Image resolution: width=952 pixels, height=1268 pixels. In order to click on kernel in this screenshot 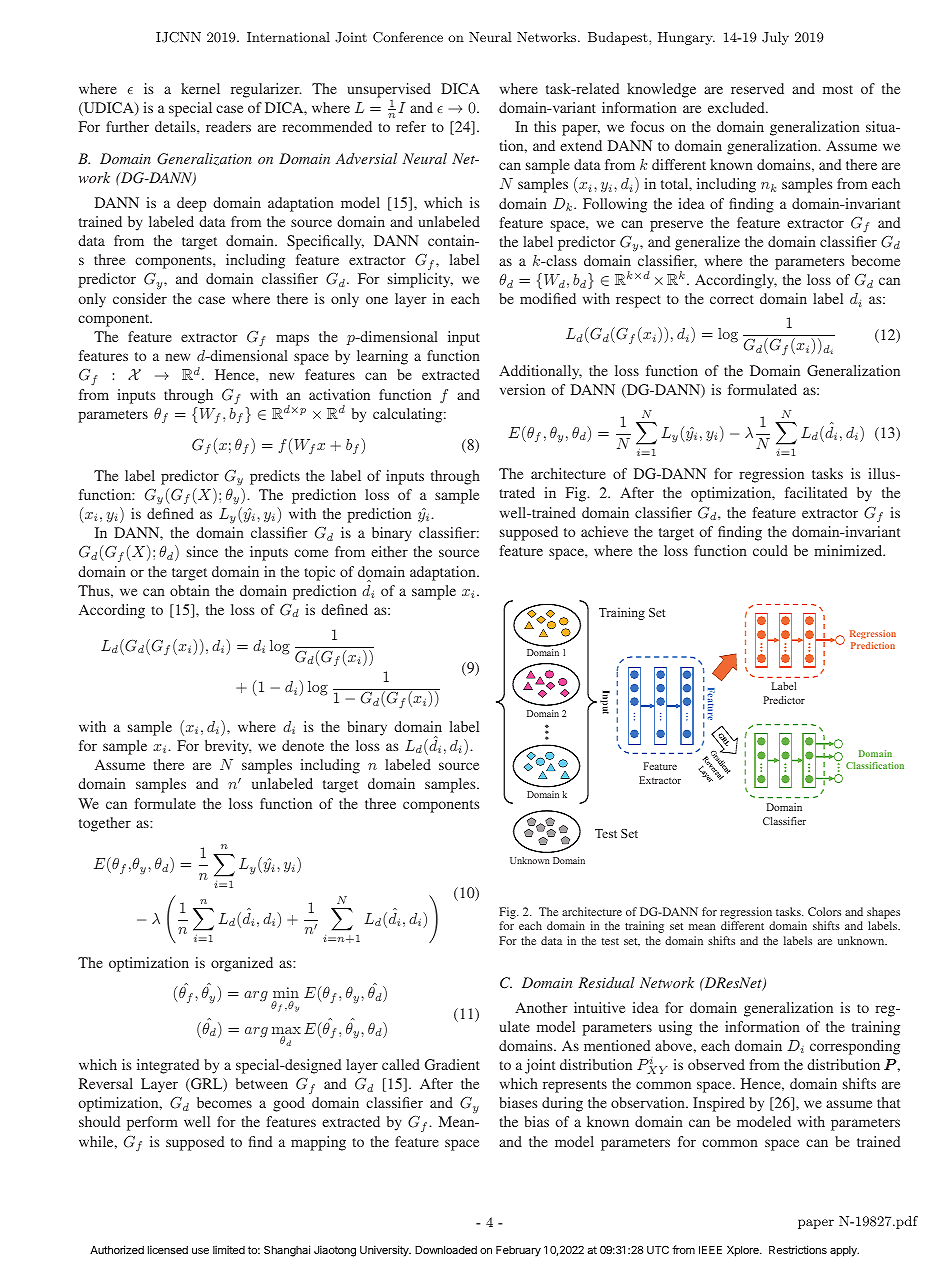, I will do `click(200, 88)`.
